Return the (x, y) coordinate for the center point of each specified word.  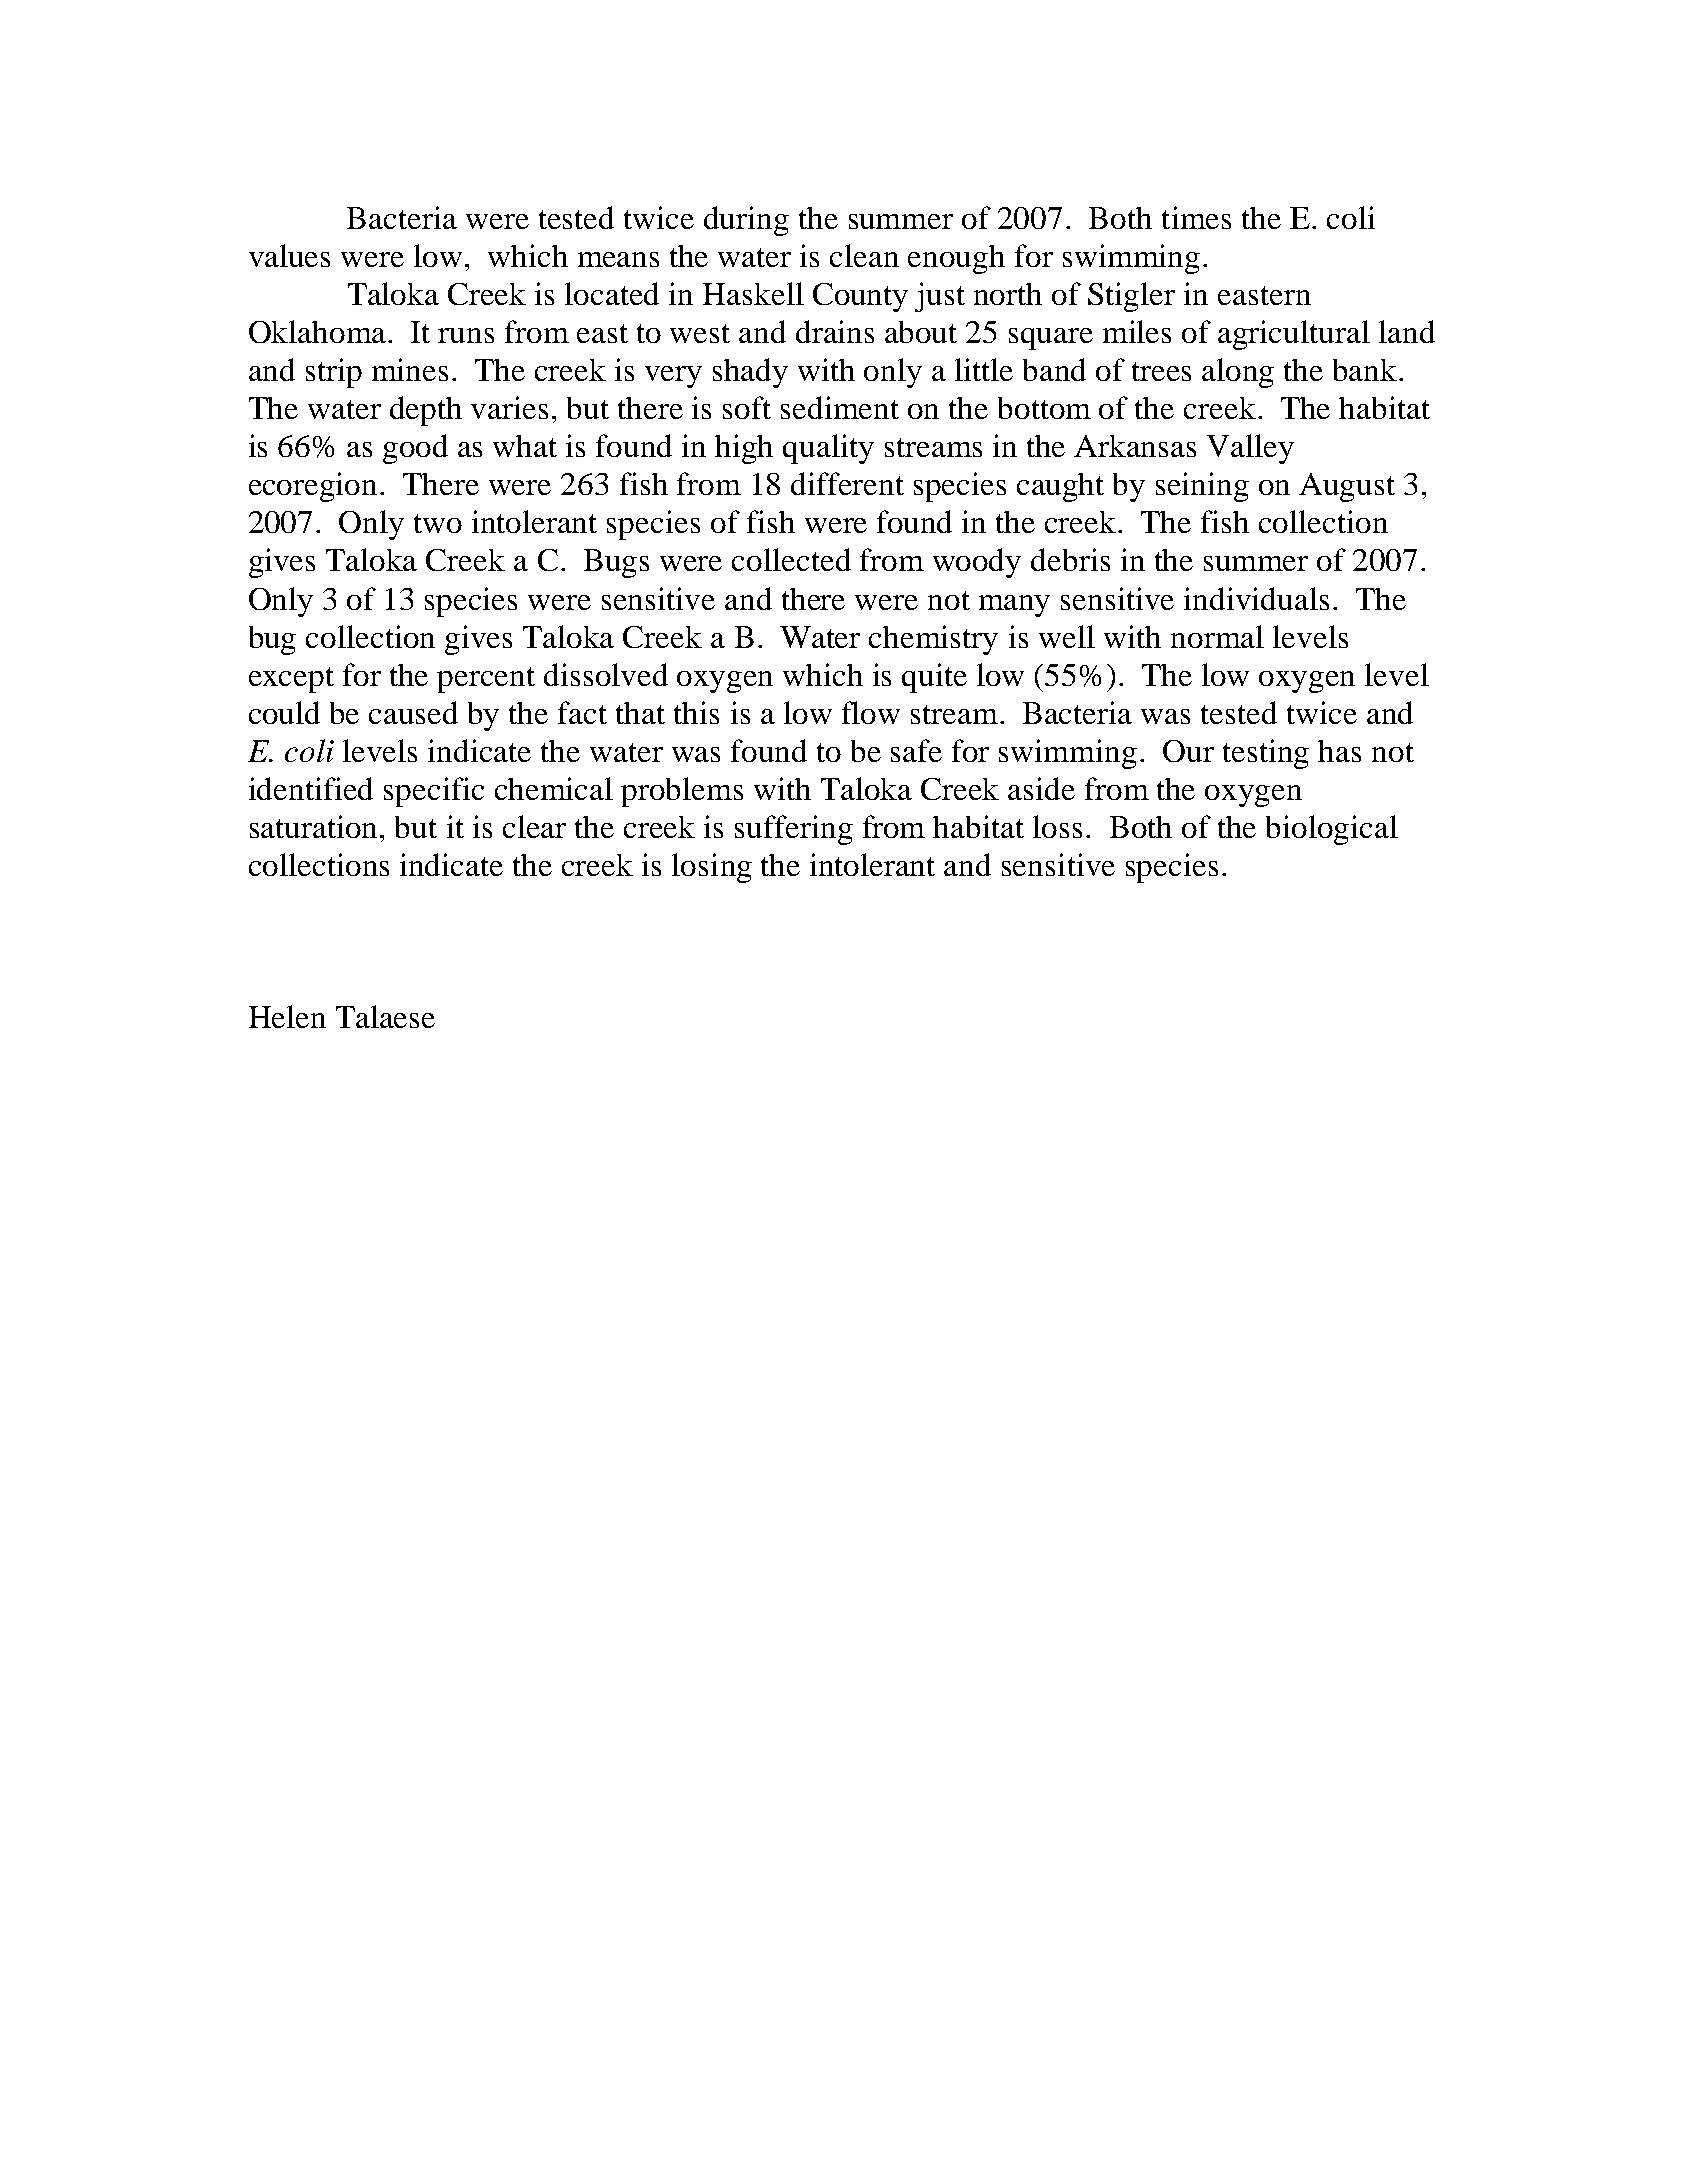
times (1196, 217)
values (289, 255)
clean (864, 255)
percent (486, 680)
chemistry (933, 640)
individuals (1256, 598)
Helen (287, 1016)
